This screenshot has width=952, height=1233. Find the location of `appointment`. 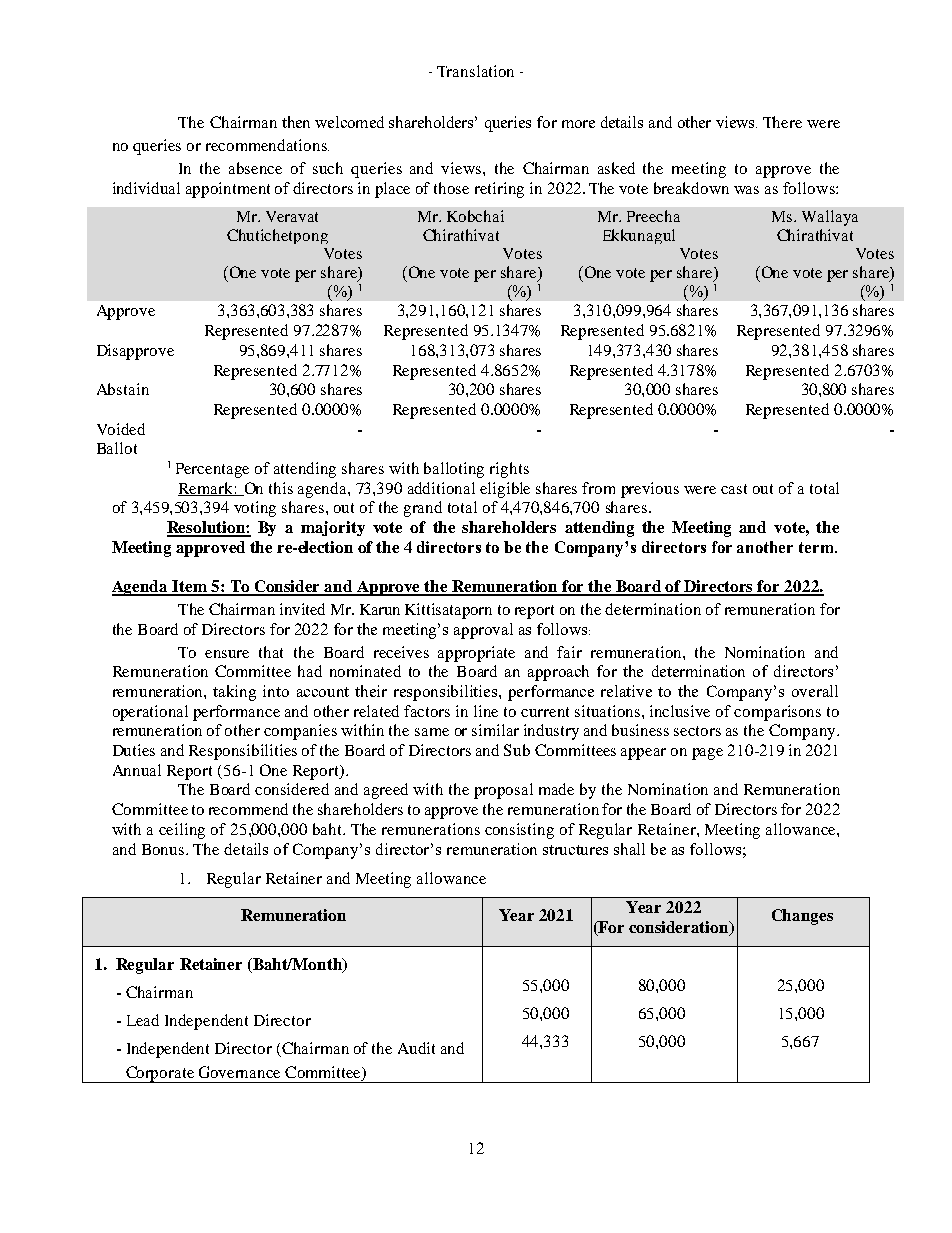

appointment is located at coordinates (228, 190).
